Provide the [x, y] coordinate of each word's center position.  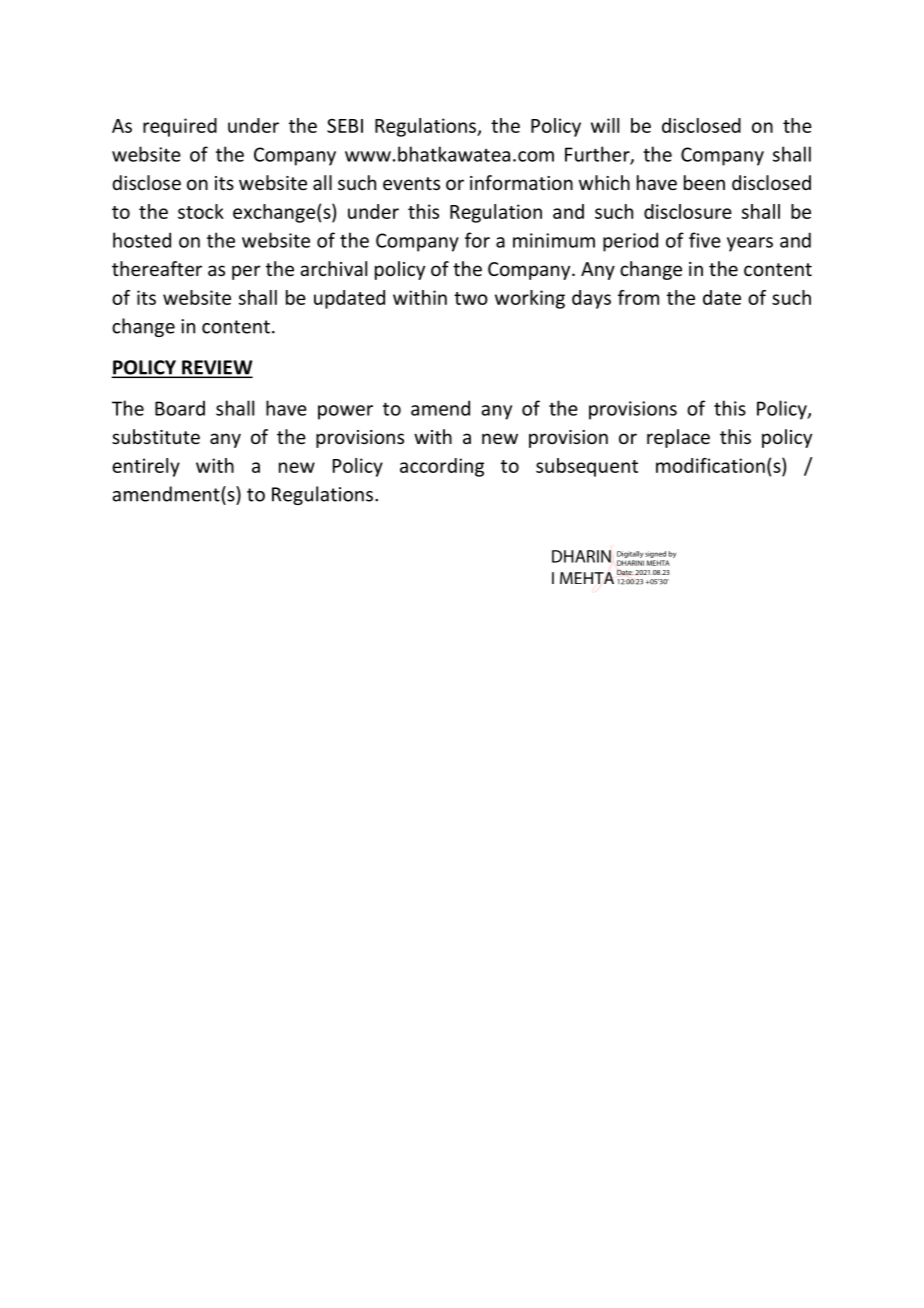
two [471, 298]
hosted [142, 240]
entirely [146, 467]
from [638, 297]
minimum [554, 240]
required [180, 127]
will [605, 125]
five [705, 240]
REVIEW [216, 368]
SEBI [345, 125]
